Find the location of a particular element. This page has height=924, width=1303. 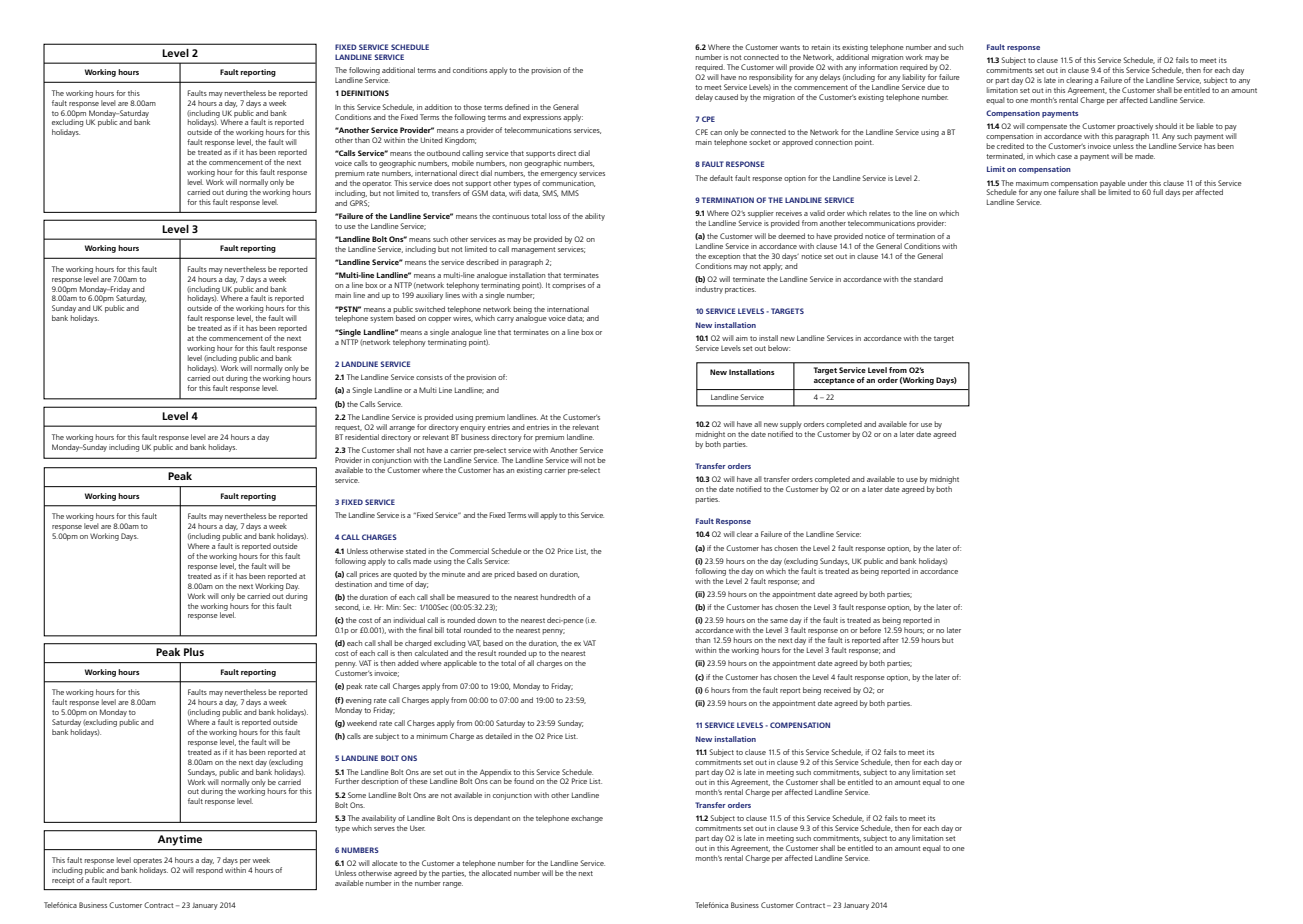

caused is located at coordinates (726, 97).
